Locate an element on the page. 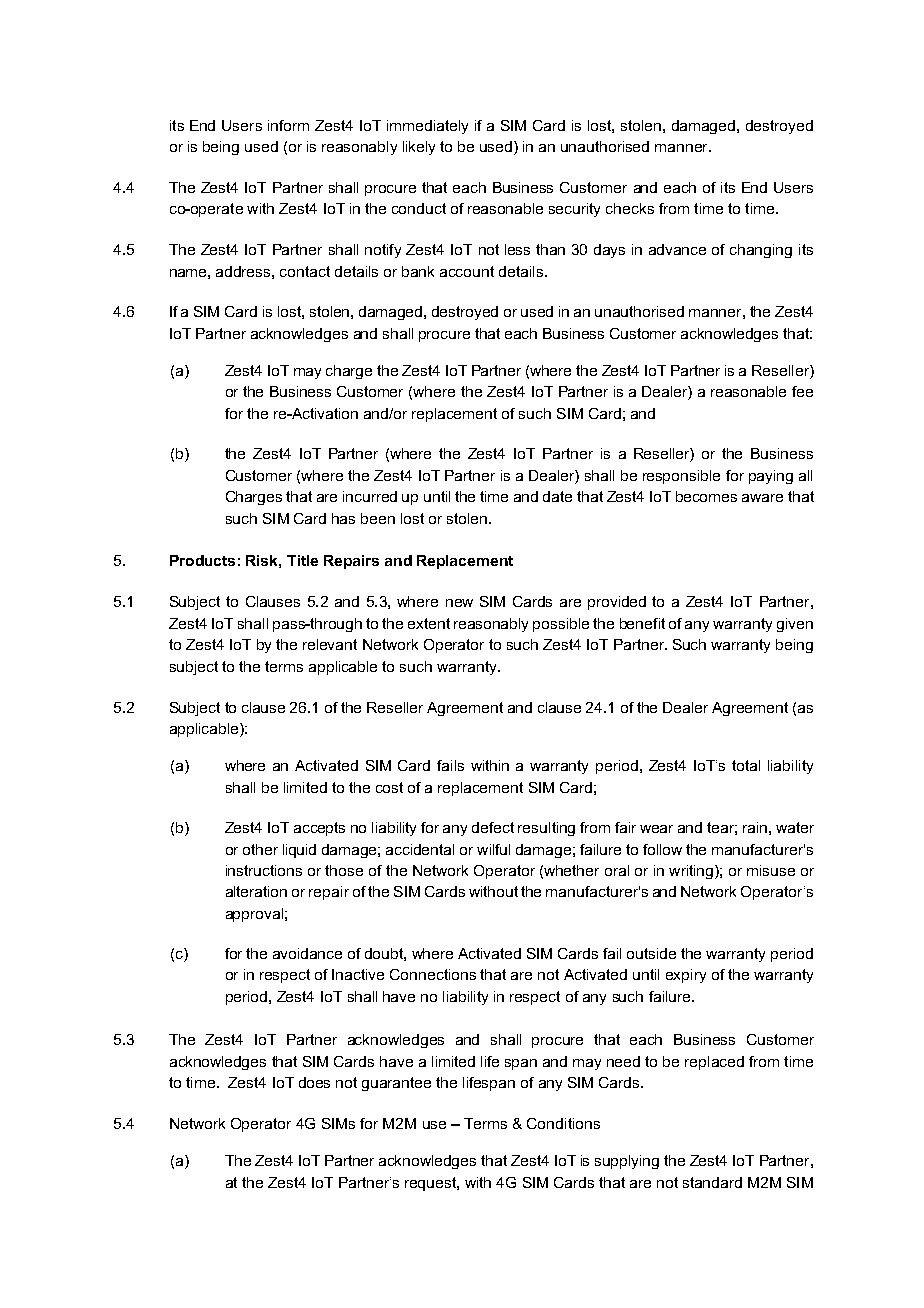 This page has width=924, height=1308. immediately is located at coordinates (427, 127).
